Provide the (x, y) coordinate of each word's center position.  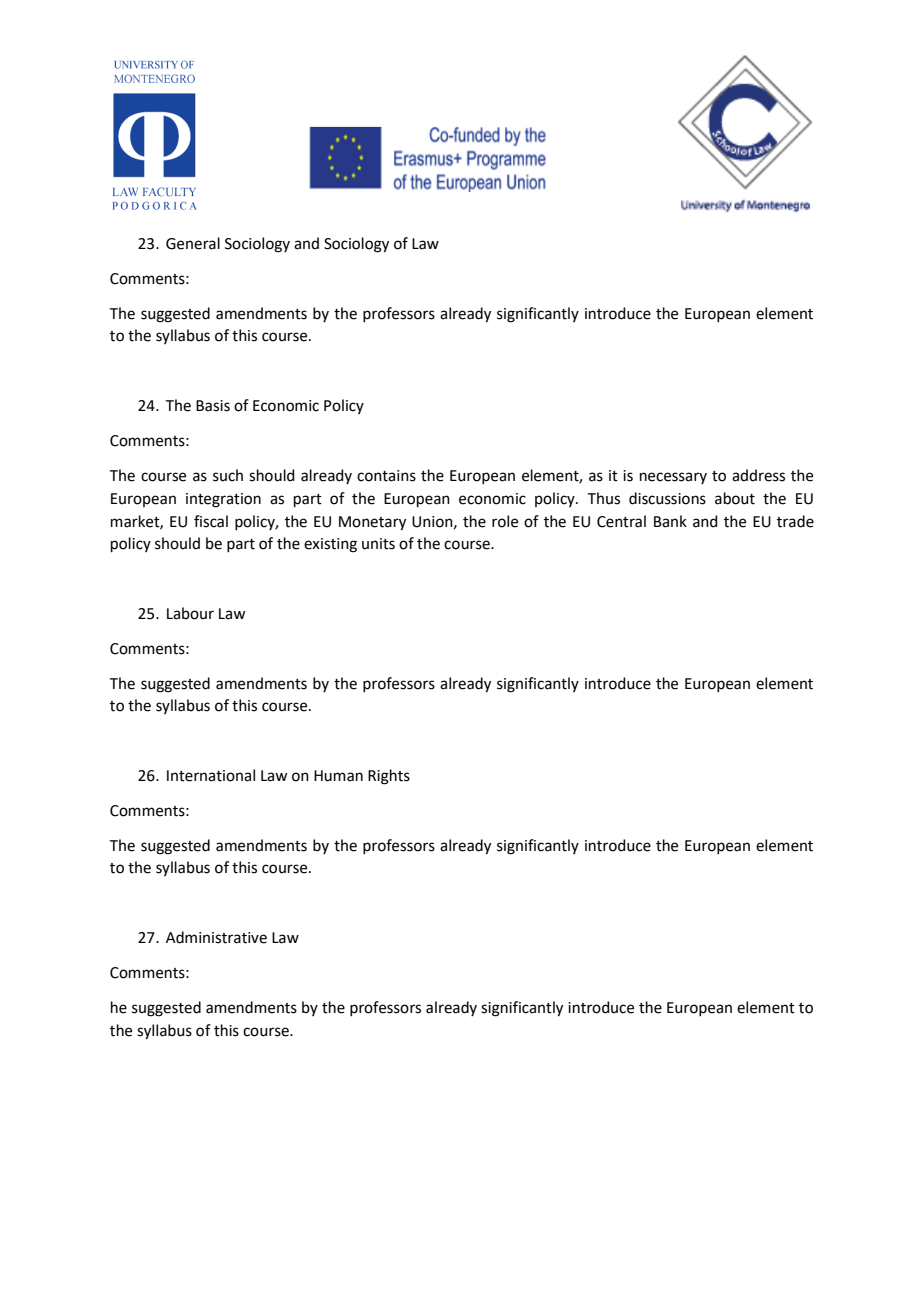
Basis (213, 406)
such (228, 475)
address (758, 475)
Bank (670, 521)
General (193, 243)
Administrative (216, 937)
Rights (389, 777)
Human (338, 776)
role (505, 521)
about (735, 498)
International (211, 775)
